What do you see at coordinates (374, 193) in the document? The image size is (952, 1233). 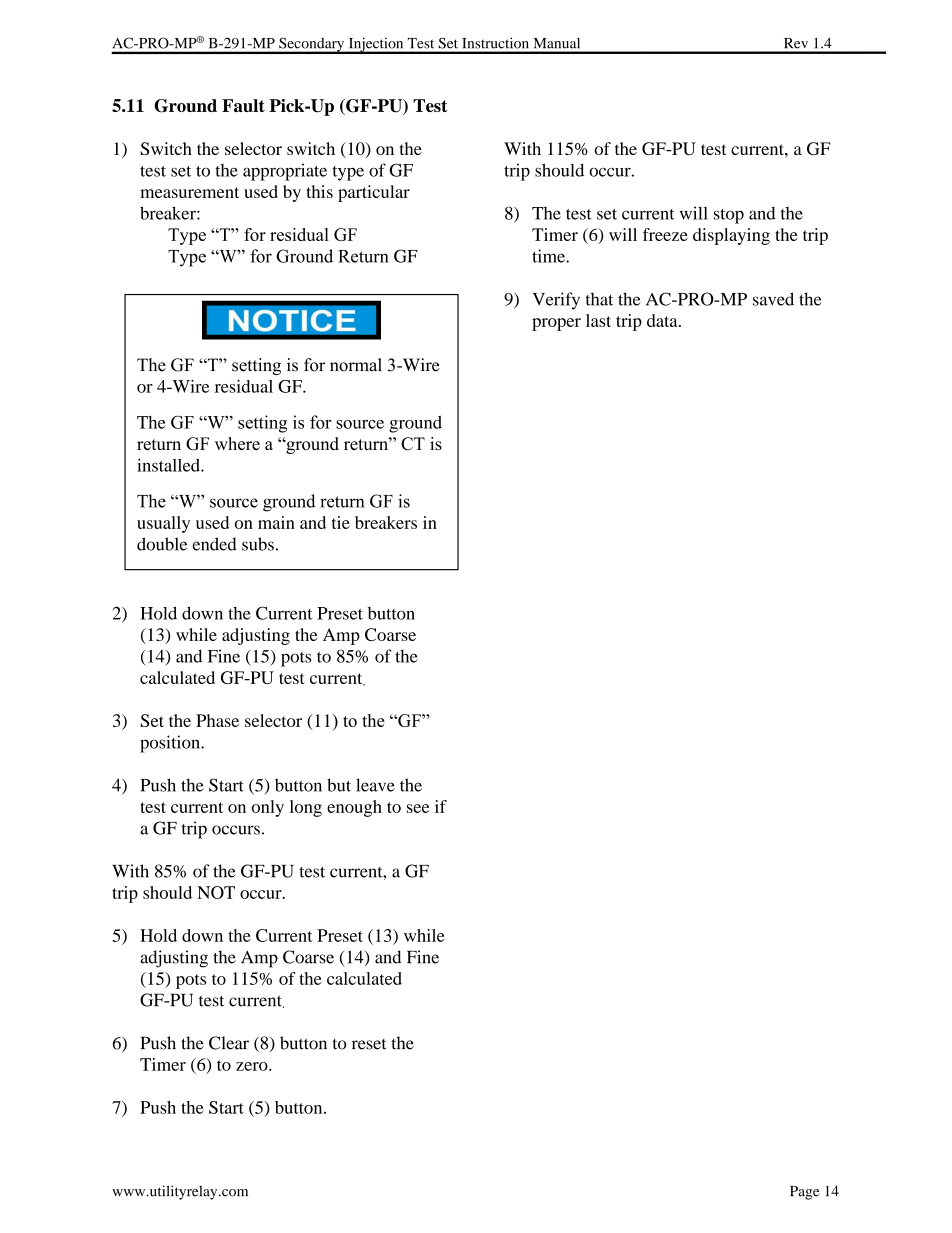 I see `particular` at bounding box center [374, 193].
